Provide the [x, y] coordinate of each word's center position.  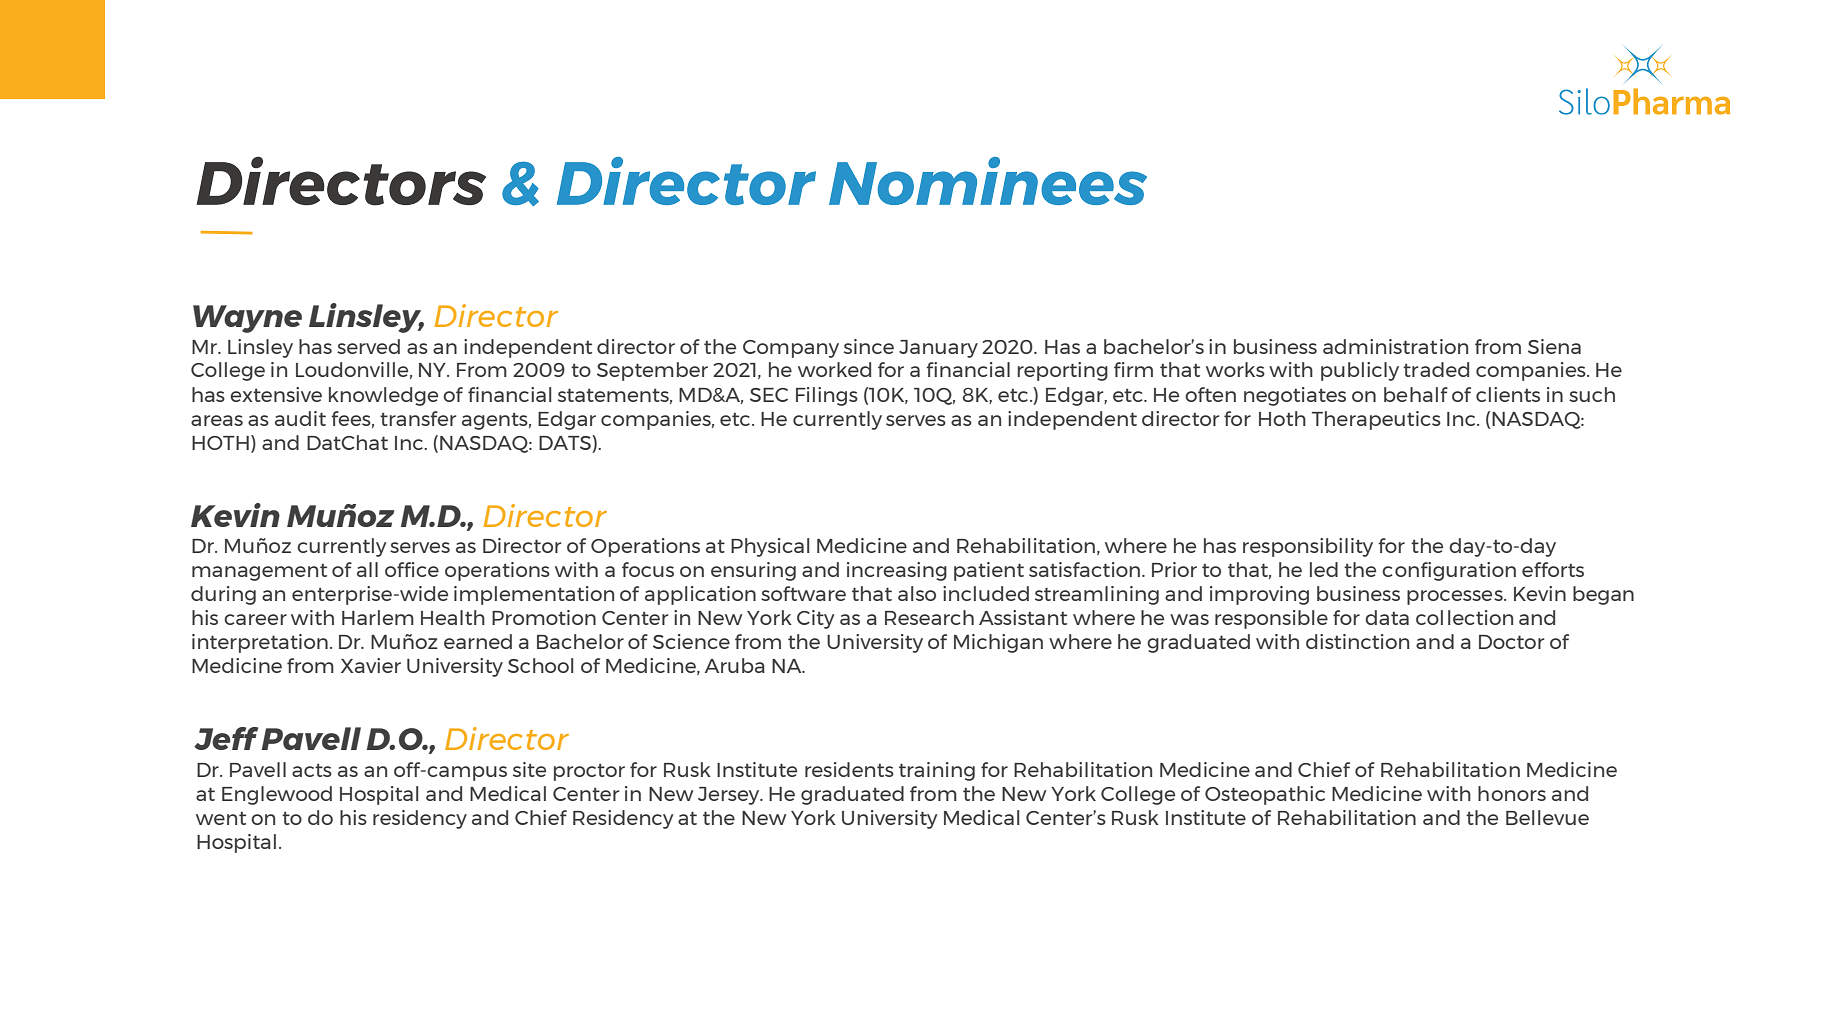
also [917, 593]
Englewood [277, 795]
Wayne [247, 319]
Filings [827, 396]
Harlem [378, 617]
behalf [1416, 394]
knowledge [383, 396]
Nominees [988, 181]
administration [1395, 346]
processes [1456, 597]
